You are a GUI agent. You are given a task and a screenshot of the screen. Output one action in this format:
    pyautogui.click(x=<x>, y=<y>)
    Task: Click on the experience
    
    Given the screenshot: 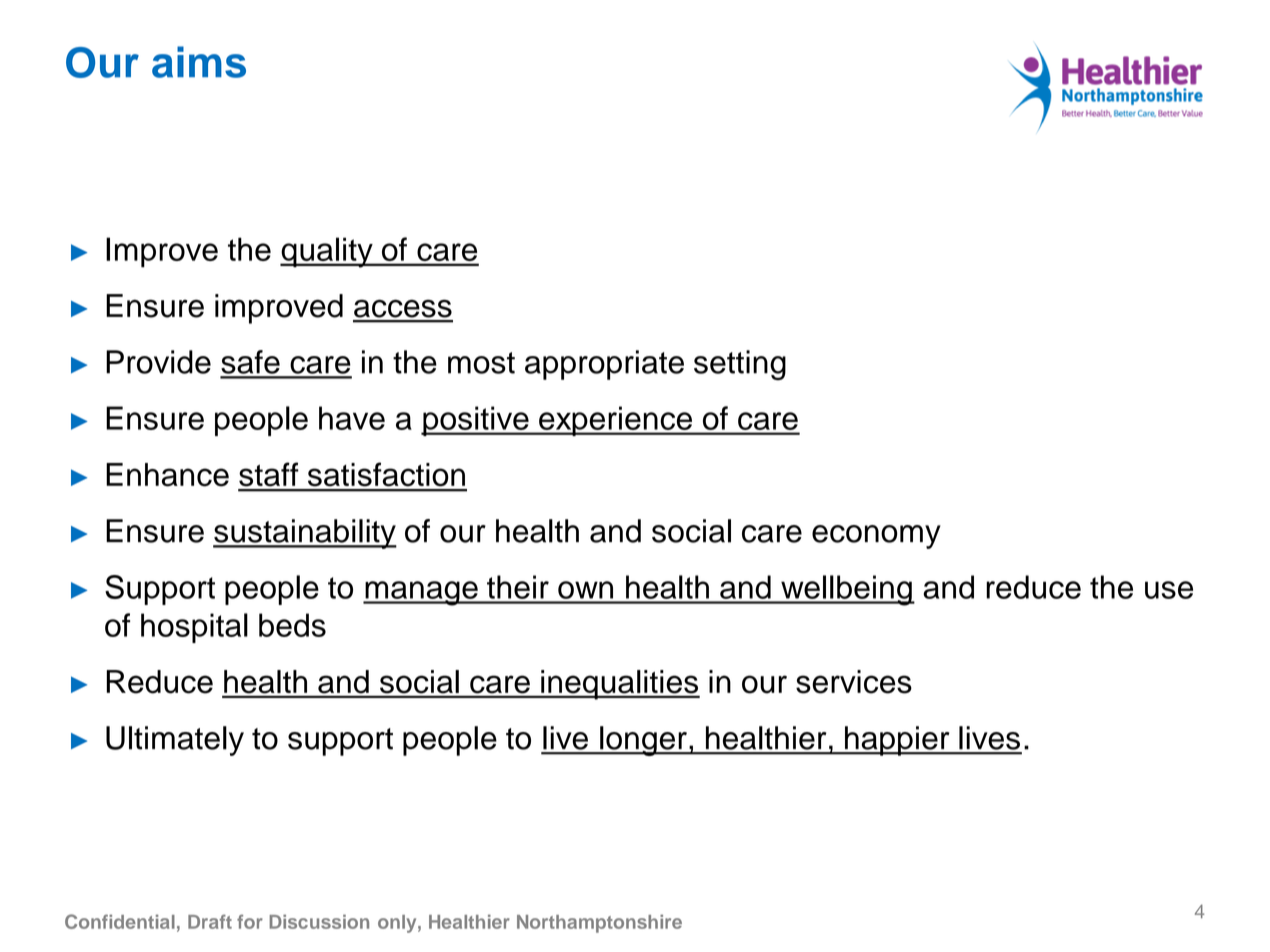 What is the action you would take?
    pyautogui.click(x=615, y=421)
